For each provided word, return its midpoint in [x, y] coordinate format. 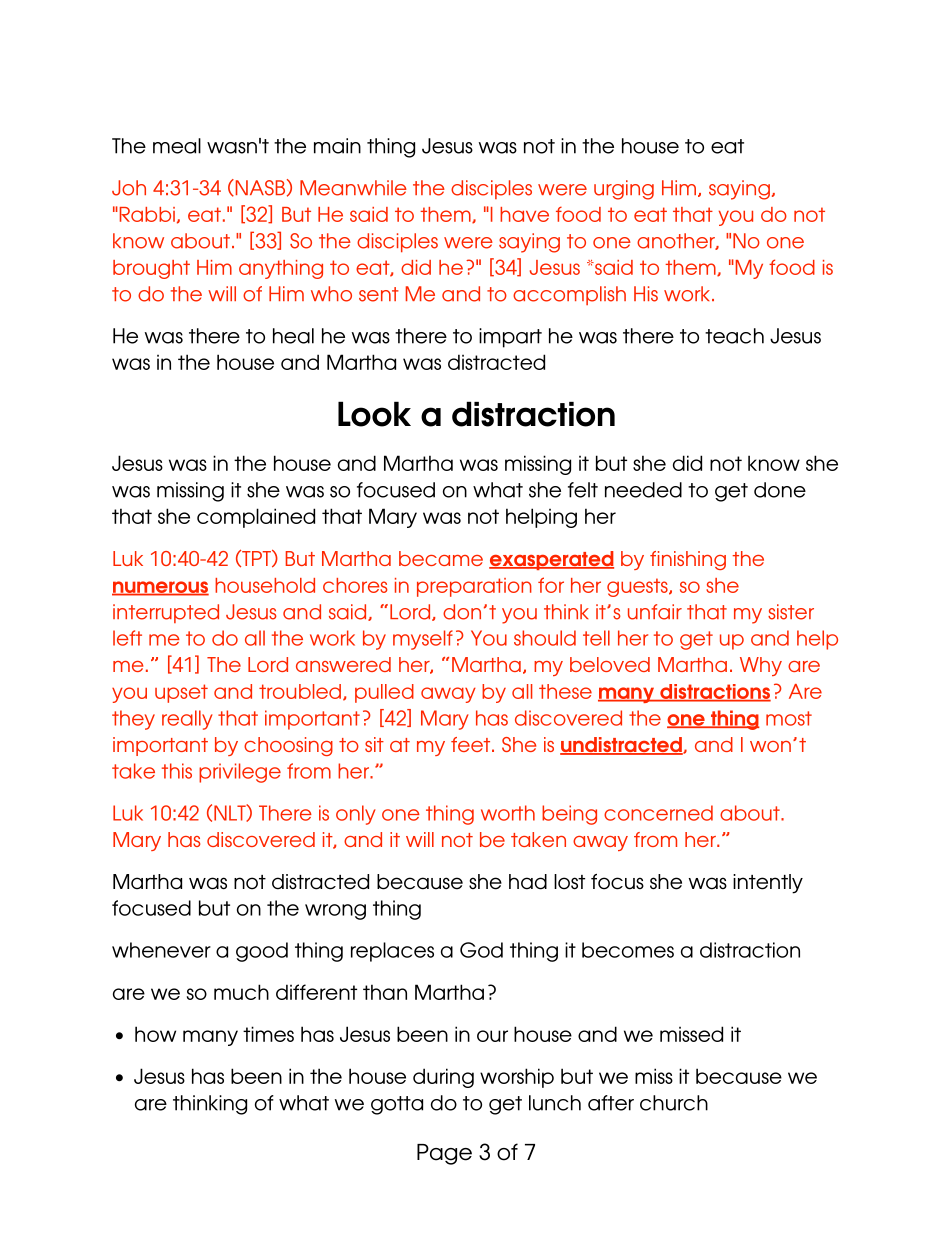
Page [444, 1154]
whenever [161, 950]
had [528, 882]
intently [768, 884]
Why [761, 666]
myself [423, 640]
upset [181, 693]
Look [374, 414]
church [674, 1103]
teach [734, 336]
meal [177, 146]
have [524, 214]
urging [624, 190]
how [155, 1034]
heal [293, 336]
